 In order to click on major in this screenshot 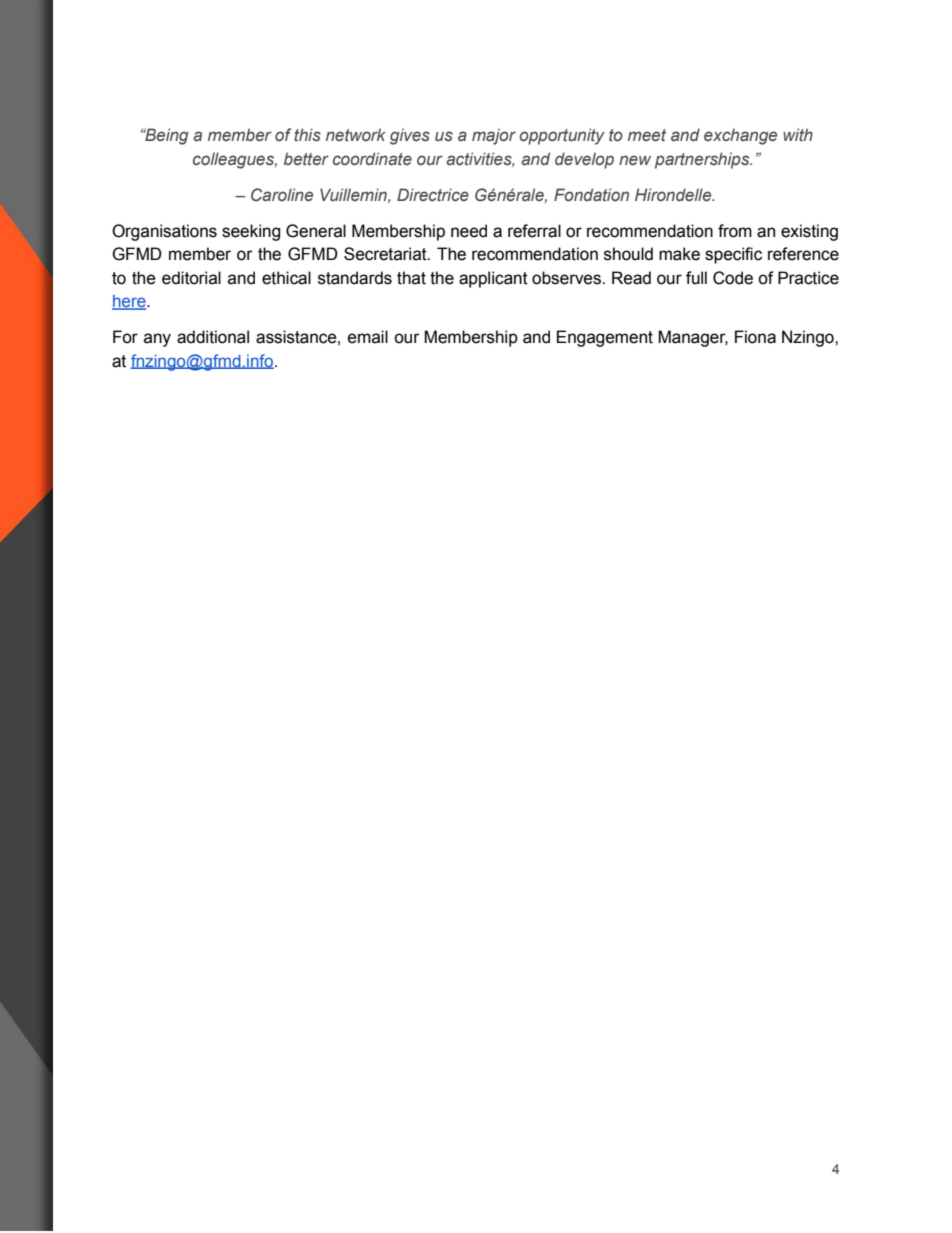, I will do `click(494, 136)`.
